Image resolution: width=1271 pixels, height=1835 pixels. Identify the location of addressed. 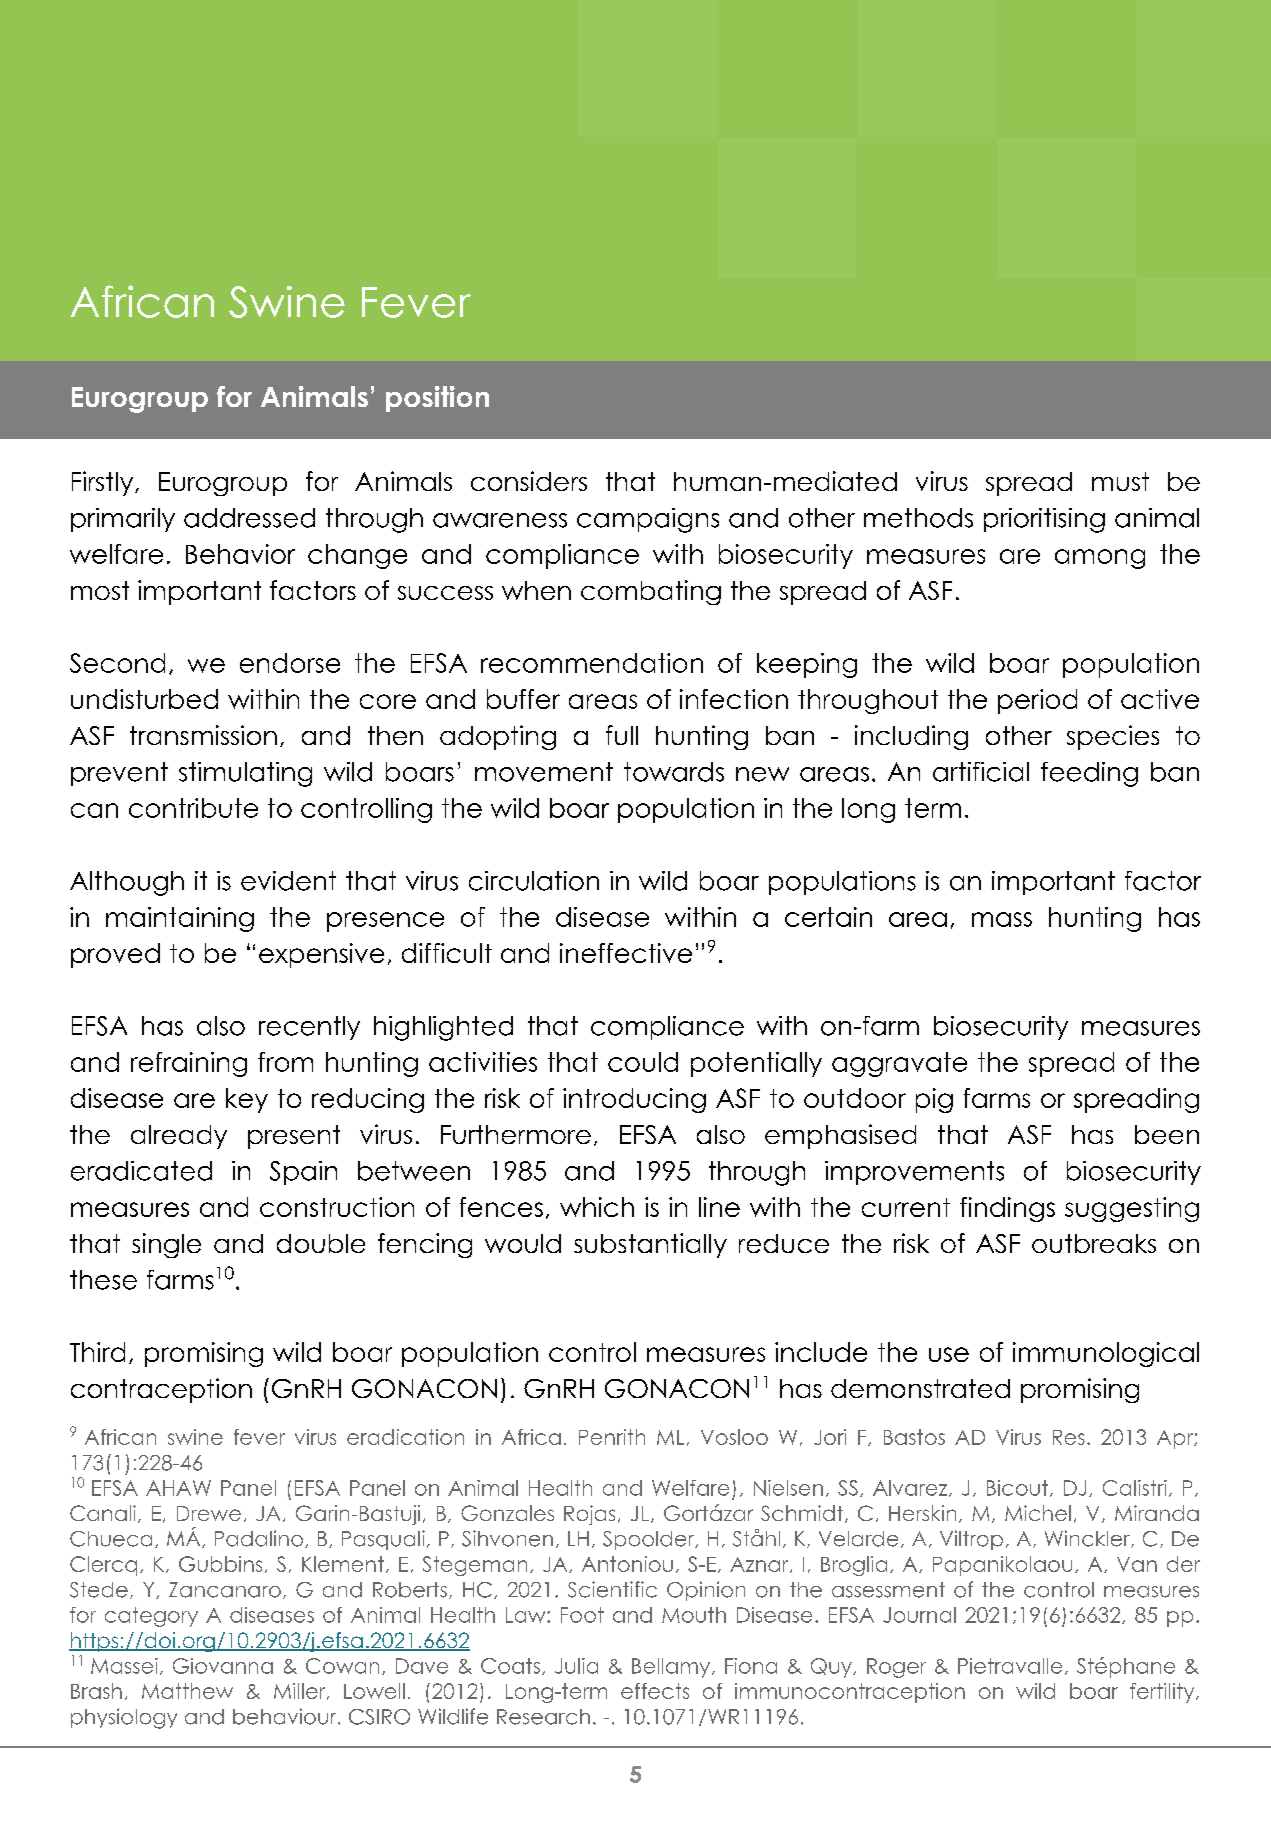
(249, 518).
